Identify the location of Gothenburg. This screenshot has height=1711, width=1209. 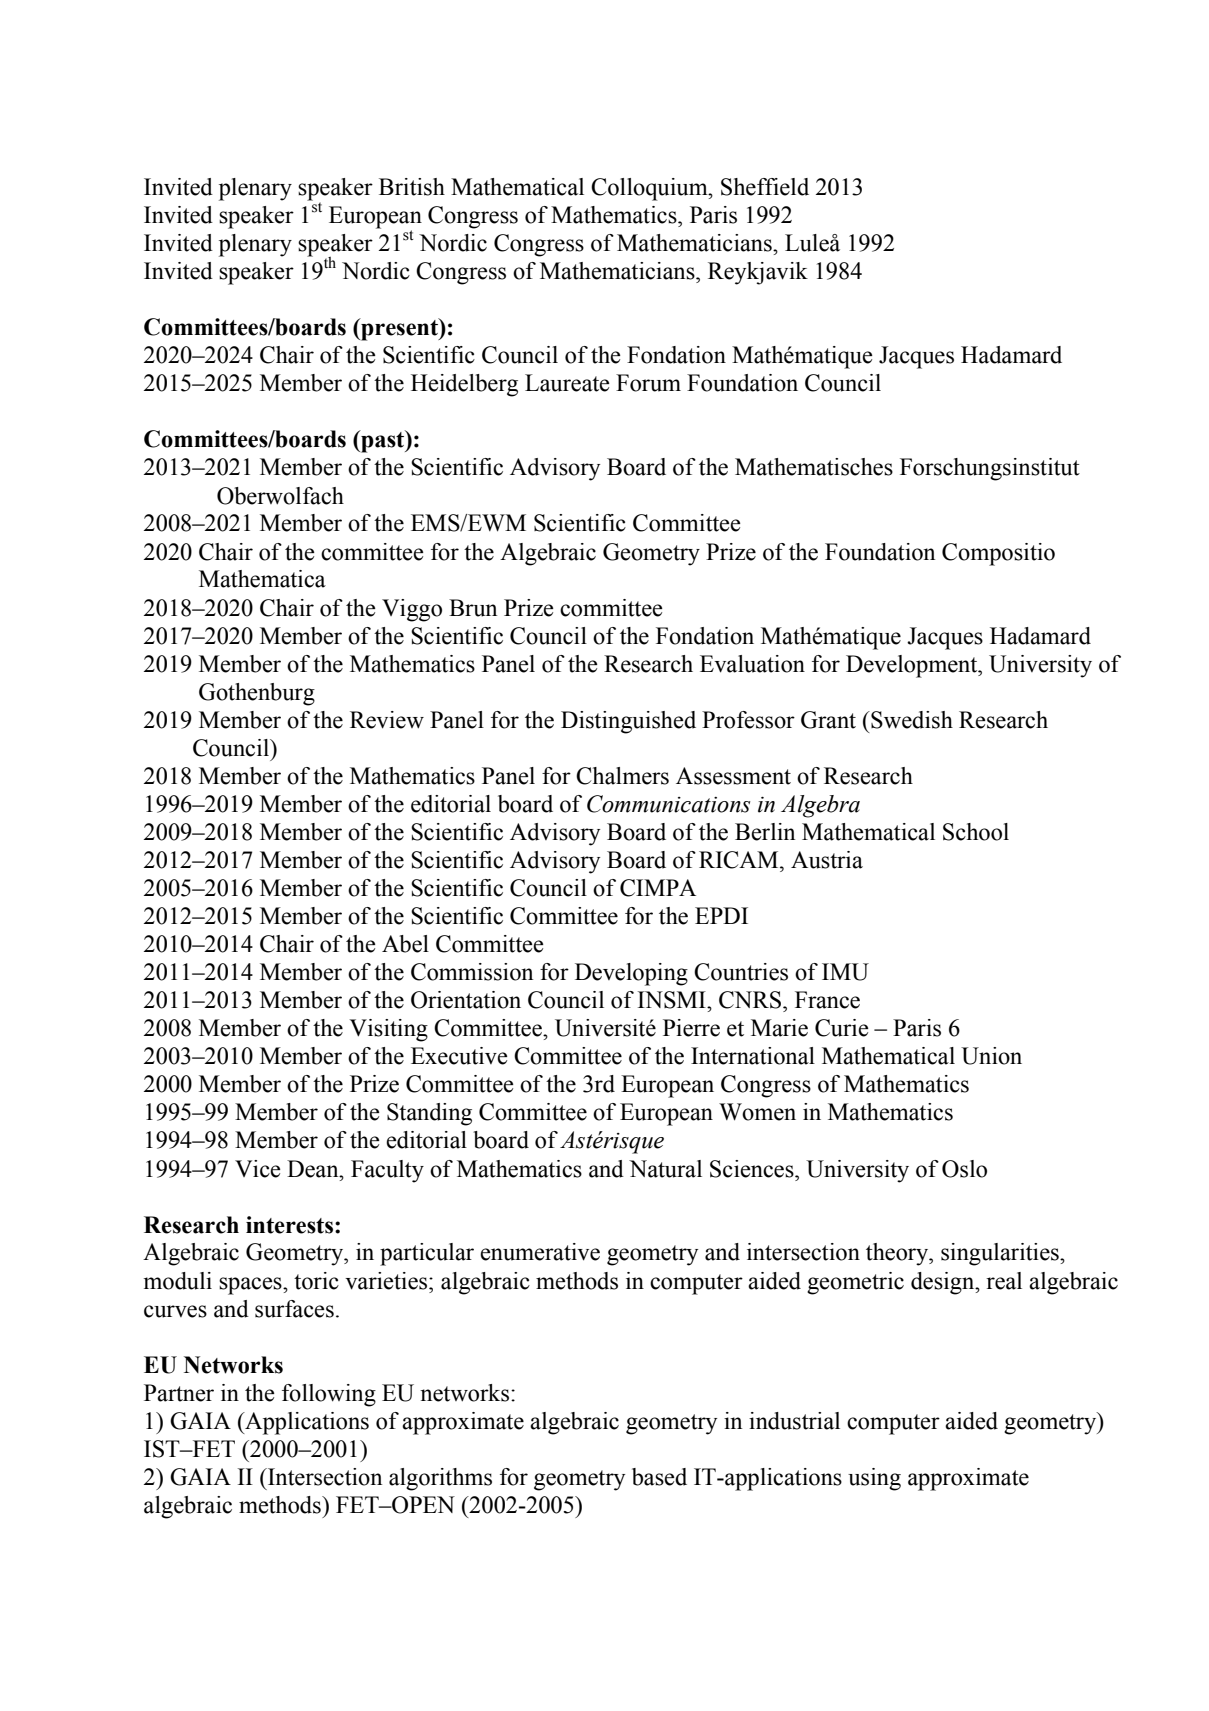
(257, 694).
